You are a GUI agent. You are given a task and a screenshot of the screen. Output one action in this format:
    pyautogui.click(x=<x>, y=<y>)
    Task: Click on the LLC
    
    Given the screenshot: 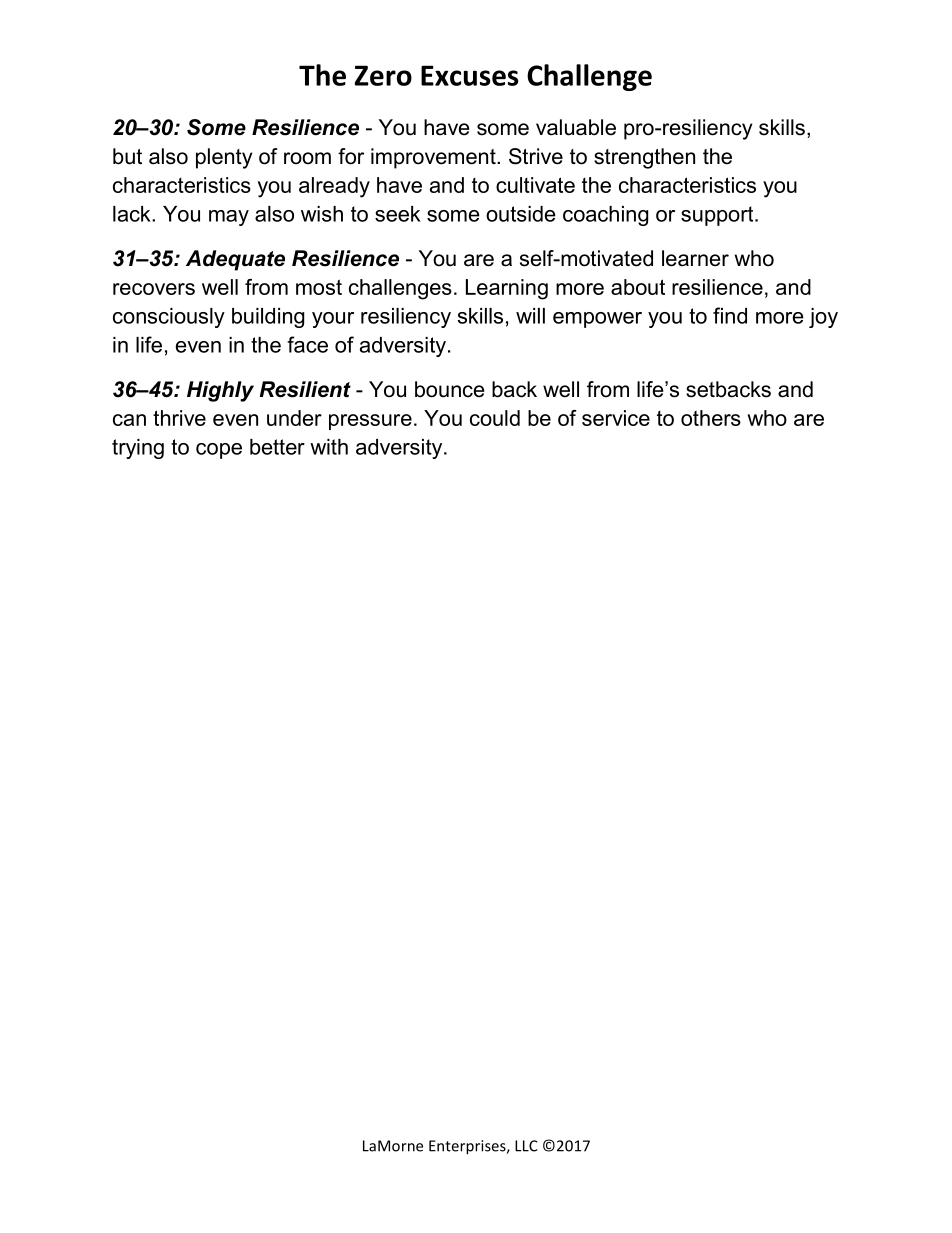 What is the action you would take?
    pyautogui.click(x=526, y=1146)
